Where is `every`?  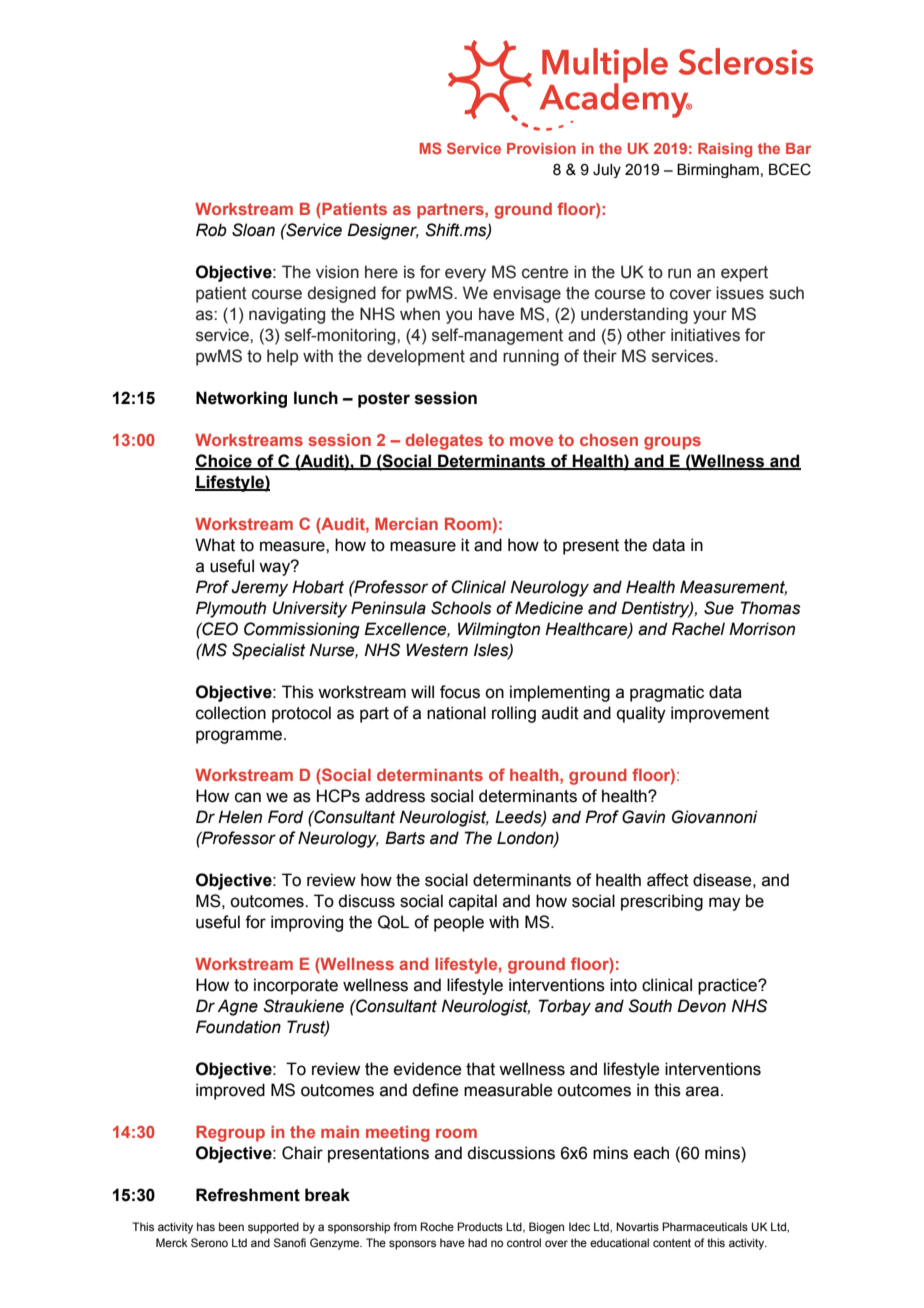
every is located at coordinates (465, 275).
